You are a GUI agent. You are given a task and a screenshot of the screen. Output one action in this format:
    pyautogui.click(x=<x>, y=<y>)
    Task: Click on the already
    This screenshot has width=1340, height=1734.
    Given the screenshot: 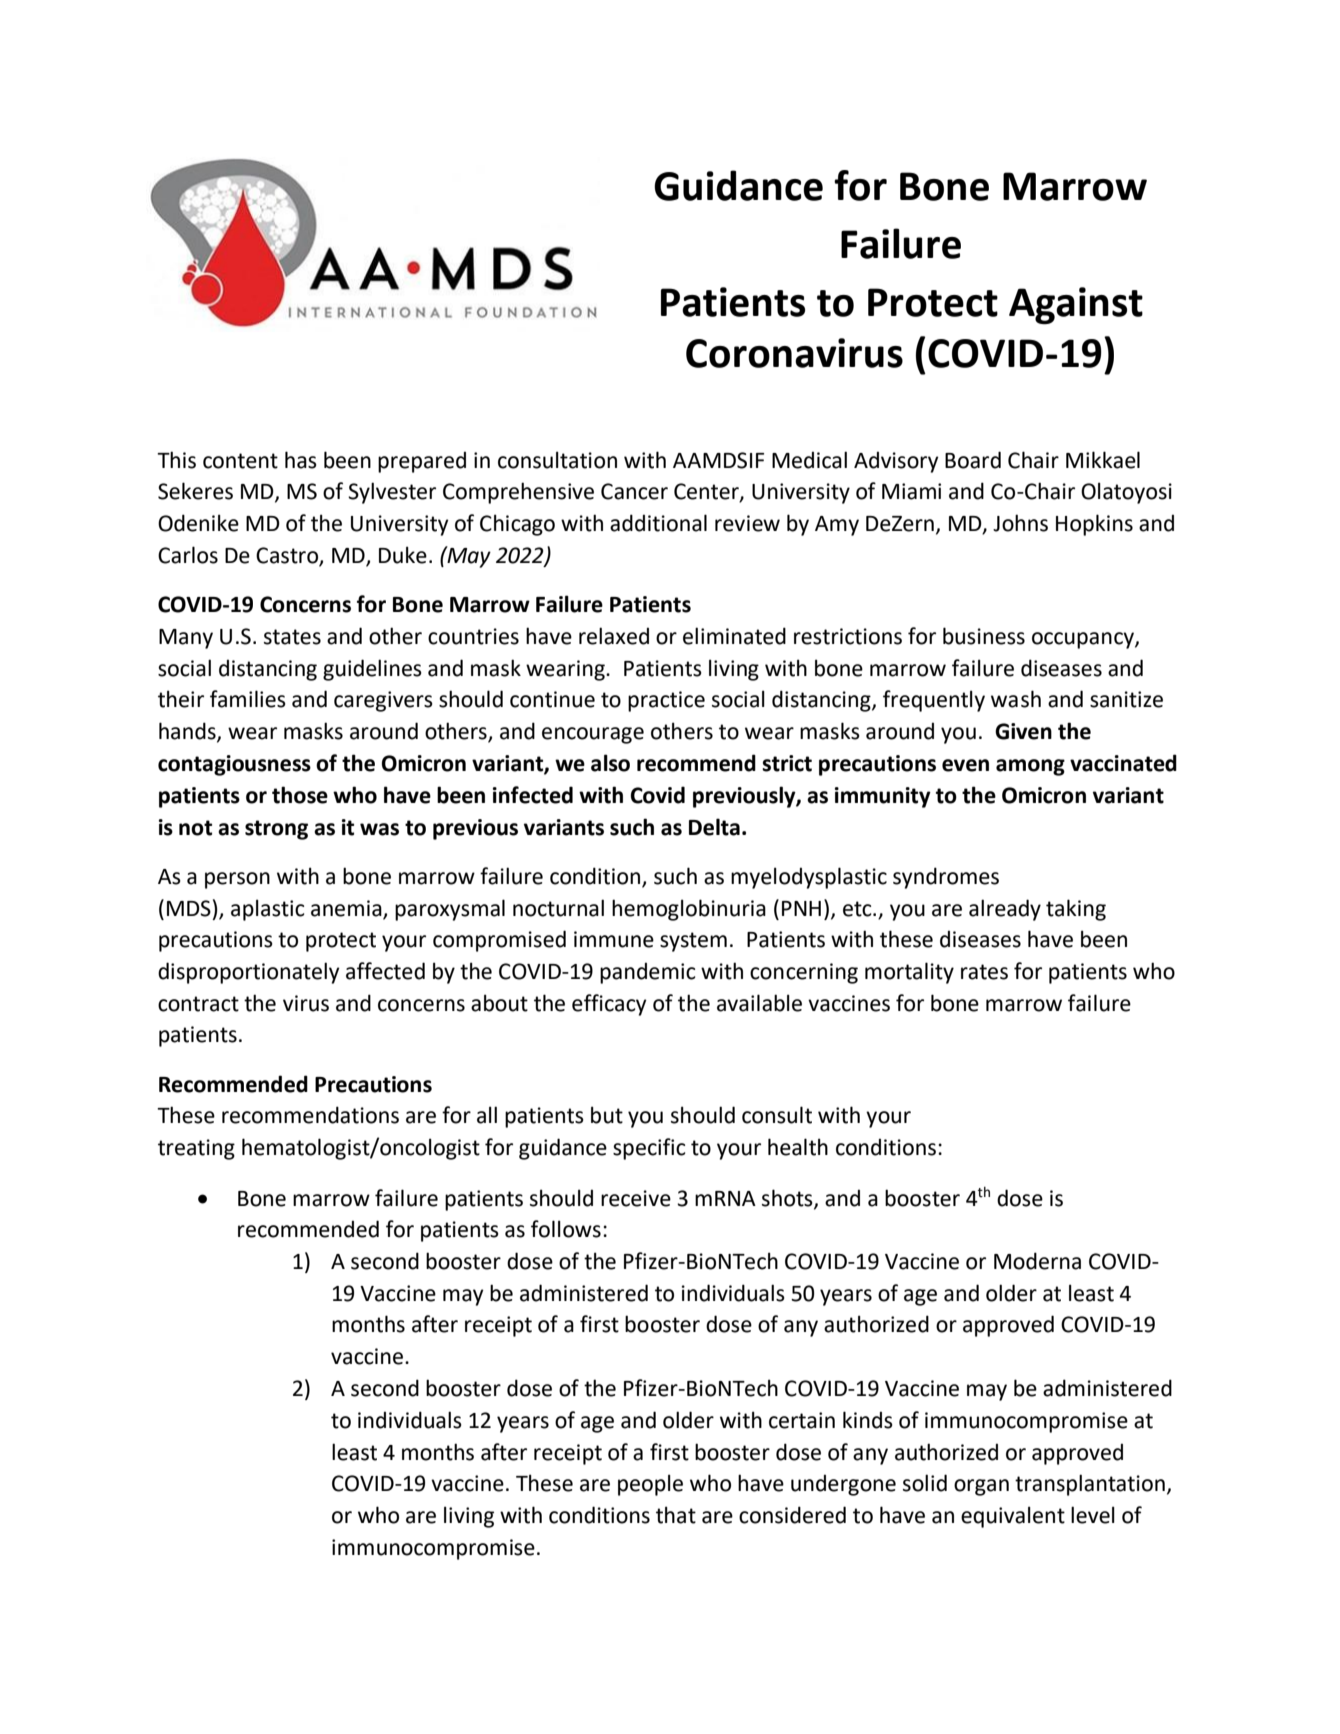 What is the action you would take?
    pyautogui.click(x=1005, y=910)
